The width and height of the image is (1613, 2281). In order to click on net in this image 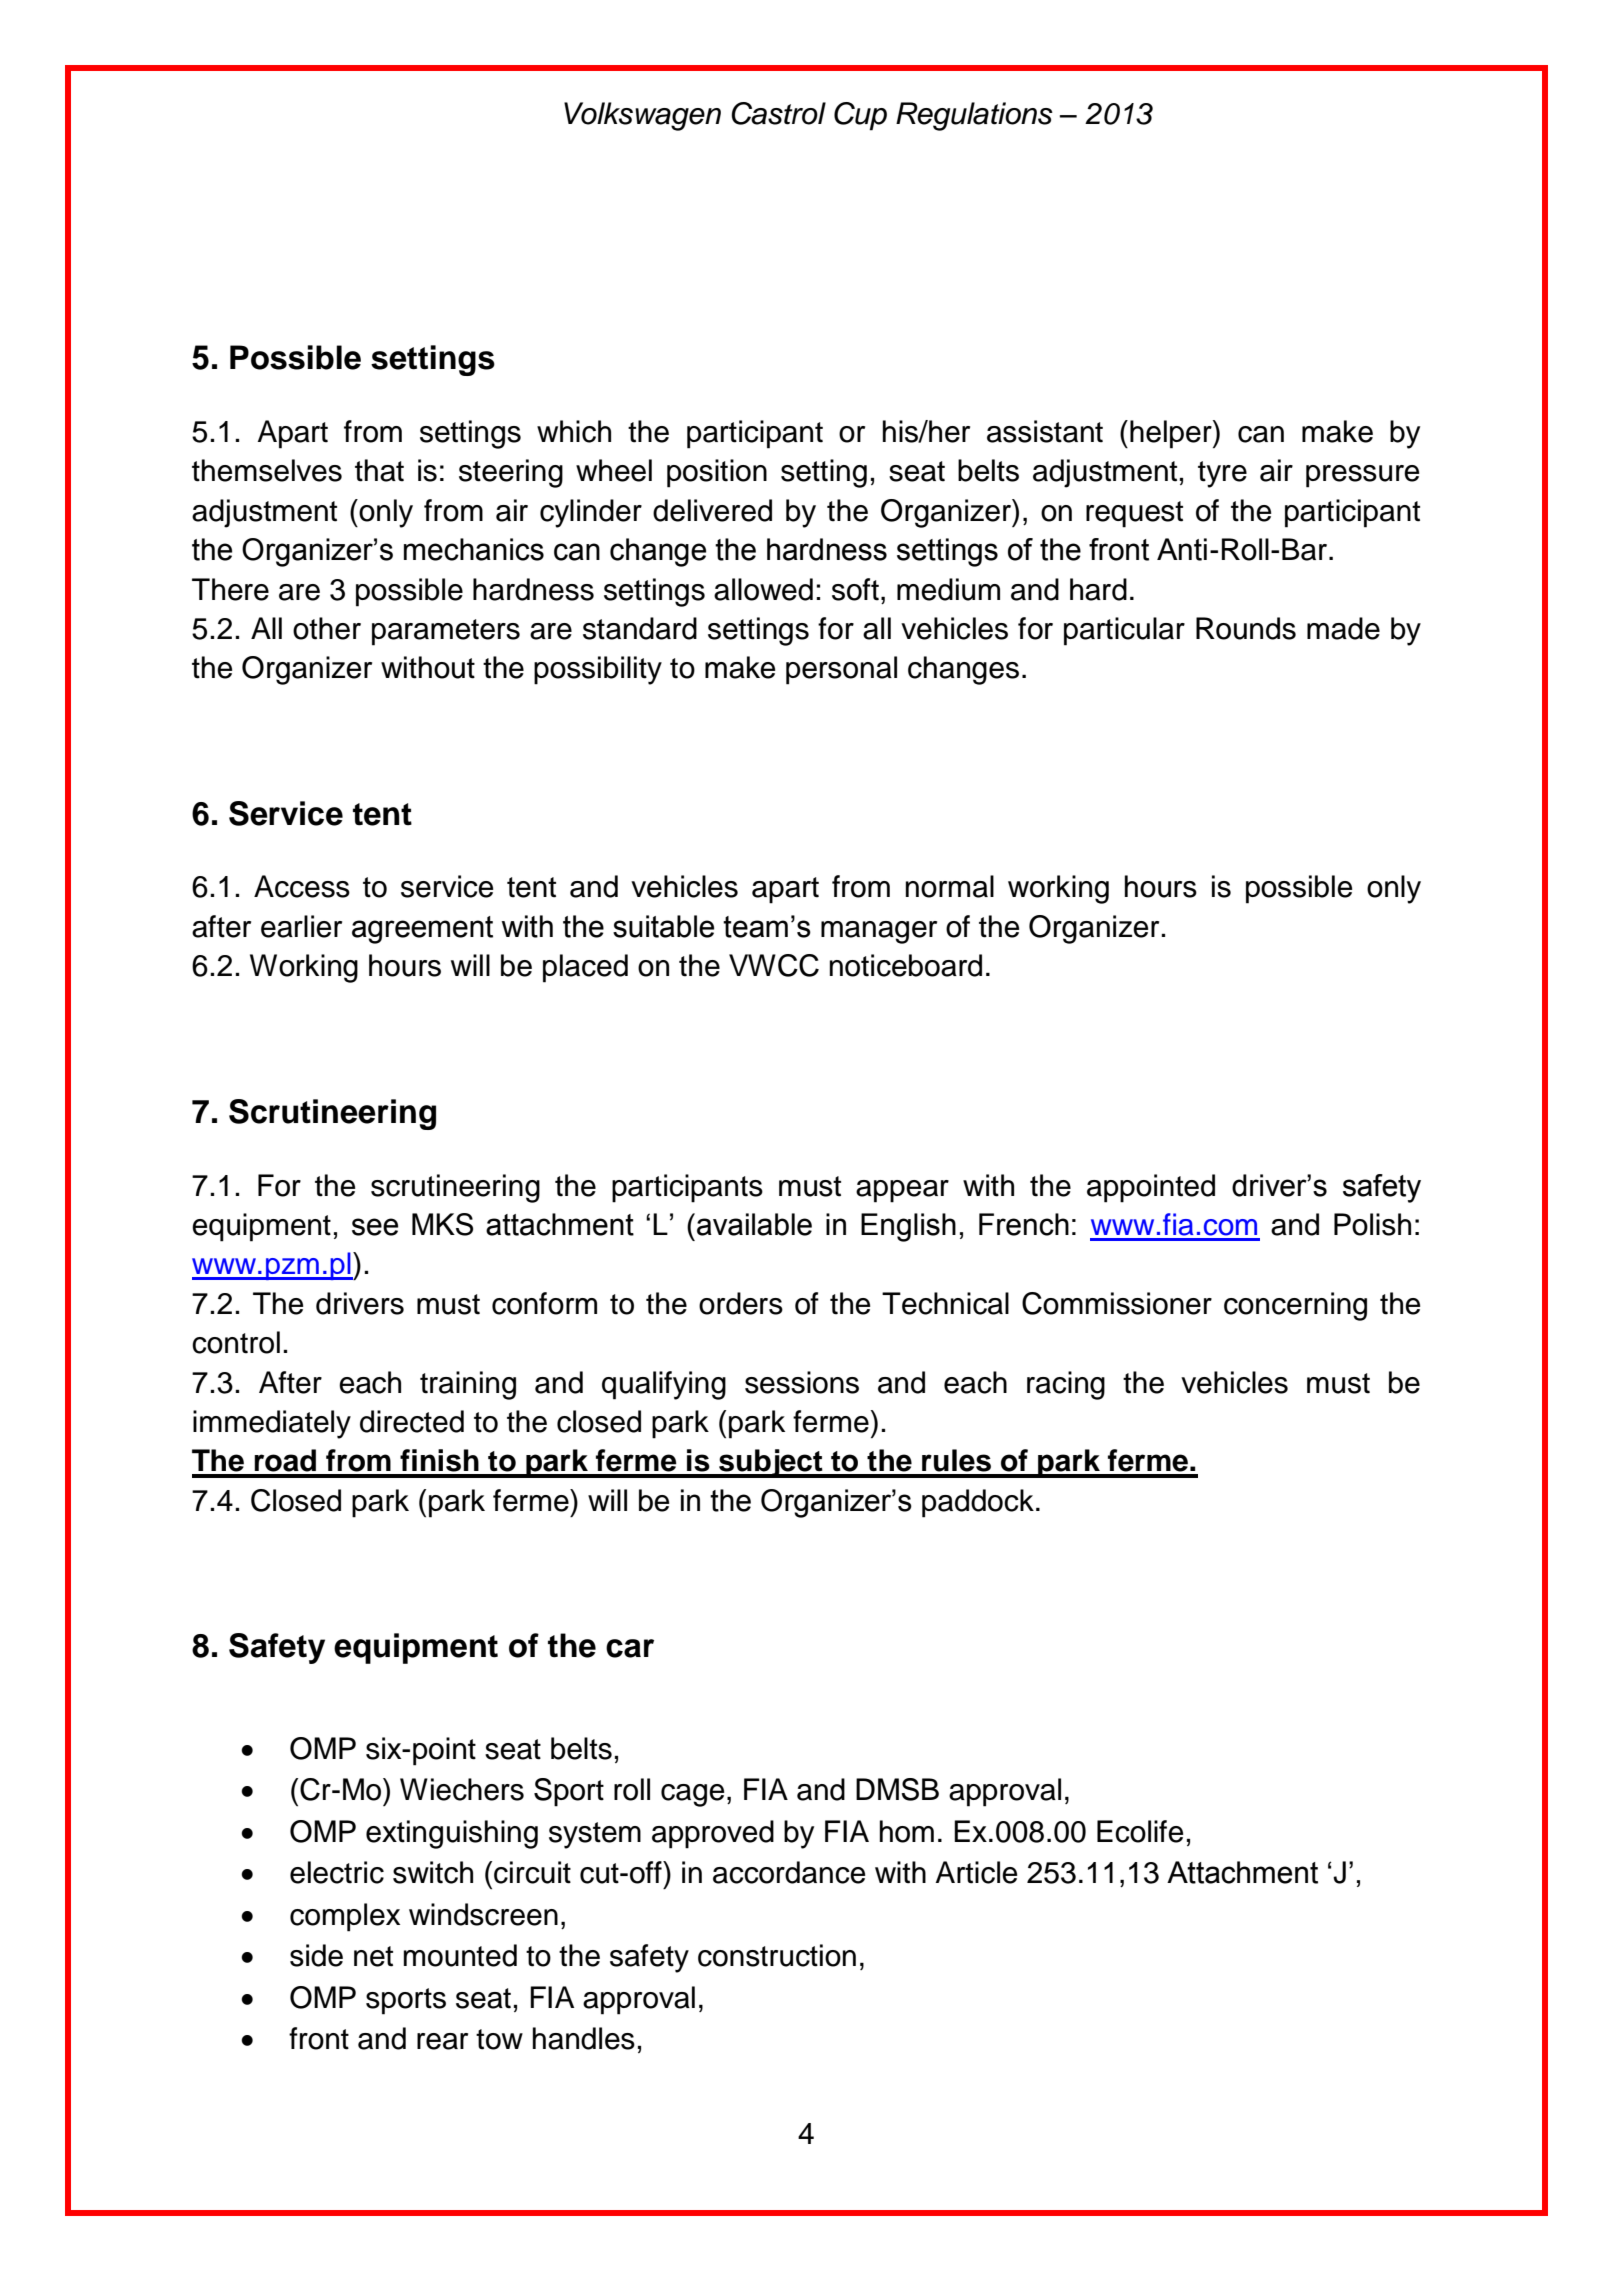, I will do `click(373, 1956)`.
